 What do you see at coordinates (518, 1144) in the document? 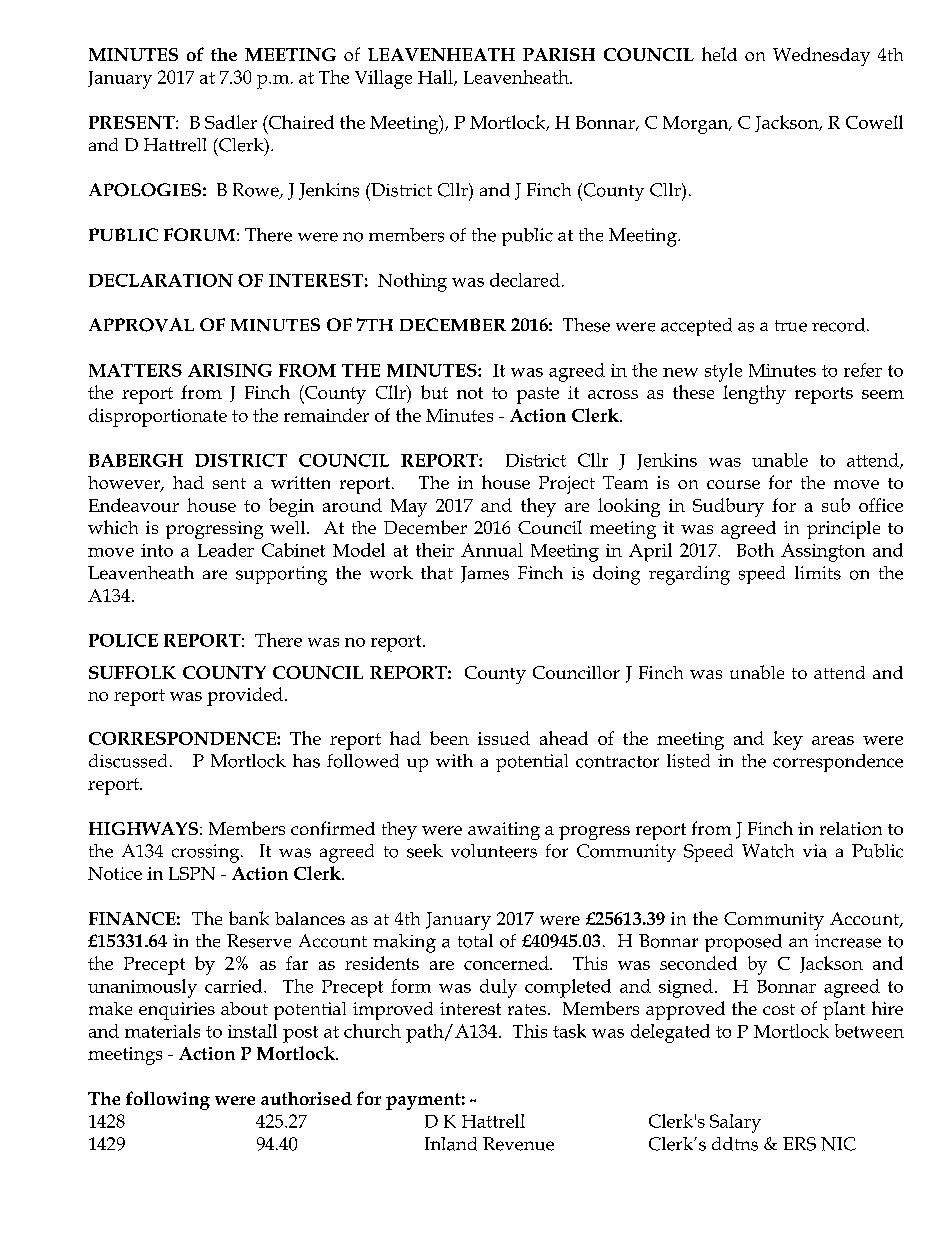
I see `Revenue` at bounding box center [518, 1144].
